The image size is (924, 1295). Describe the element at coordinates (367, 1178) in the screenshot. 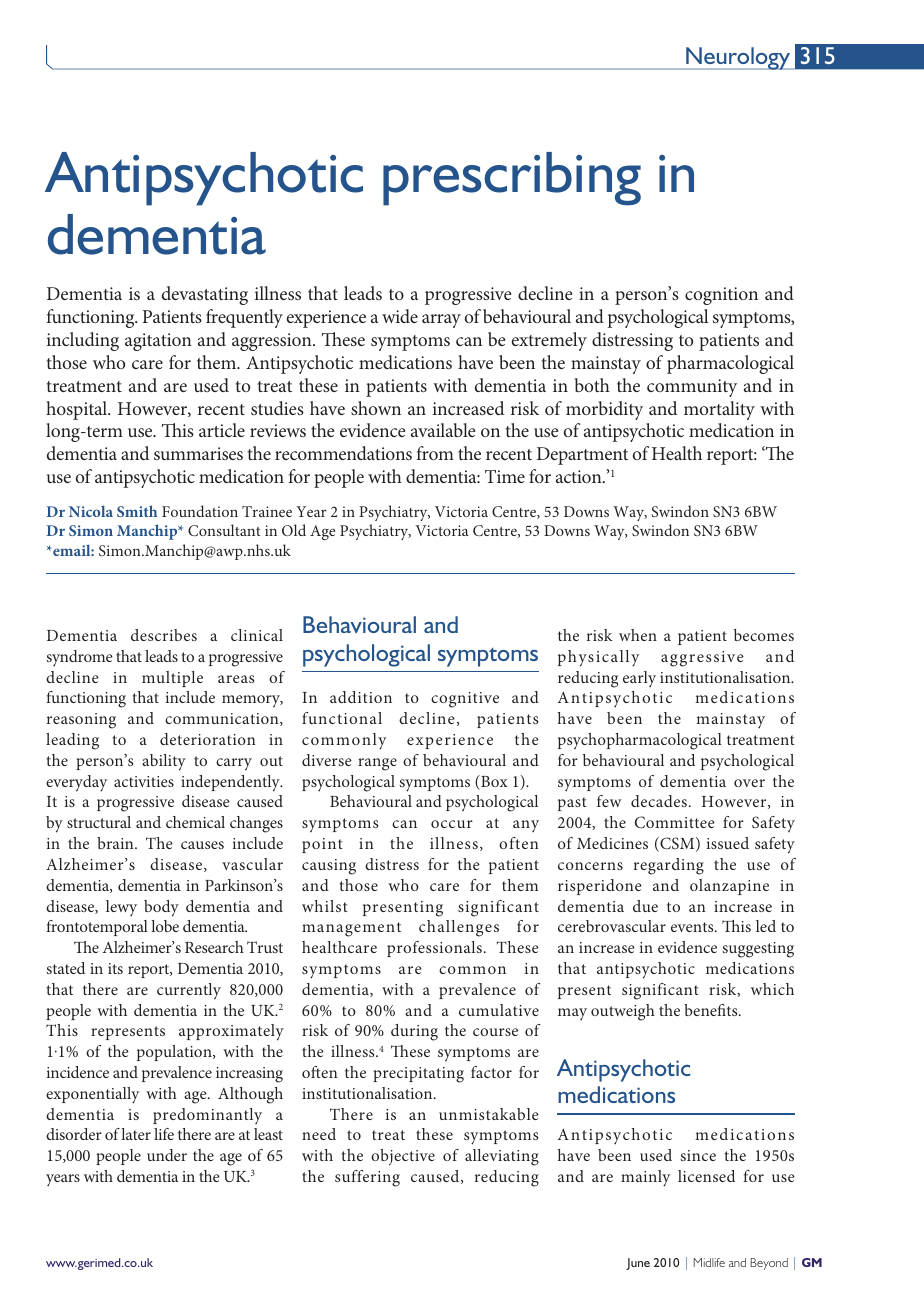

I see `suffering` at that location.
